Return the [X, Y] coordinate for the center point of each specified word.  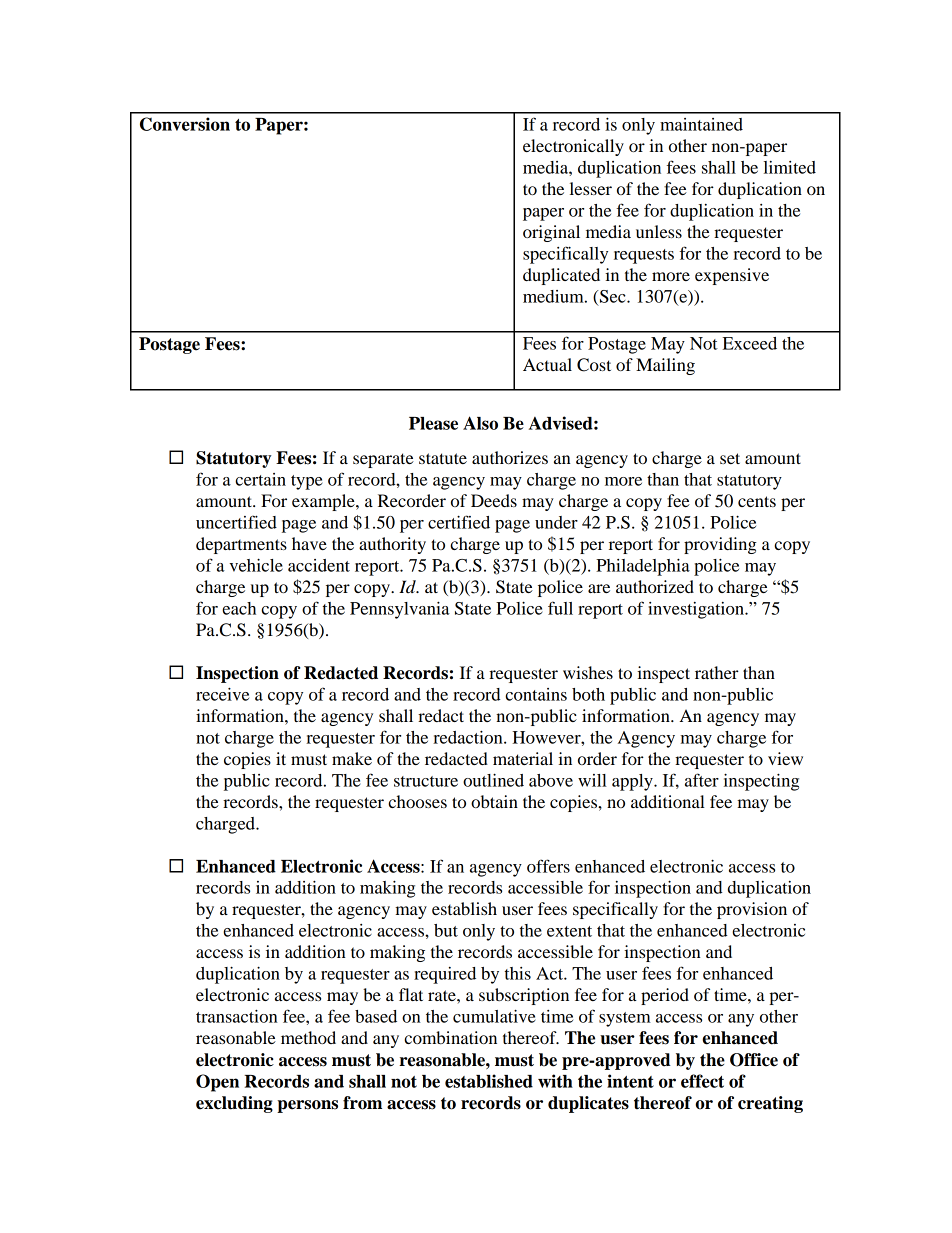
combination [450, 1037]
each [239, 608]
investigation [697, 610]
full [560, 608]
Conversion [185, 124]
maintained [701, 124]
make [352, 758]
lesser [591, 188]
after [702, 780]
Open [217, 1083]
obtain [494, 801]
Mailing [665, 366]
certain [260, 479]
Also [480, 423]
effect [702, 1081]
